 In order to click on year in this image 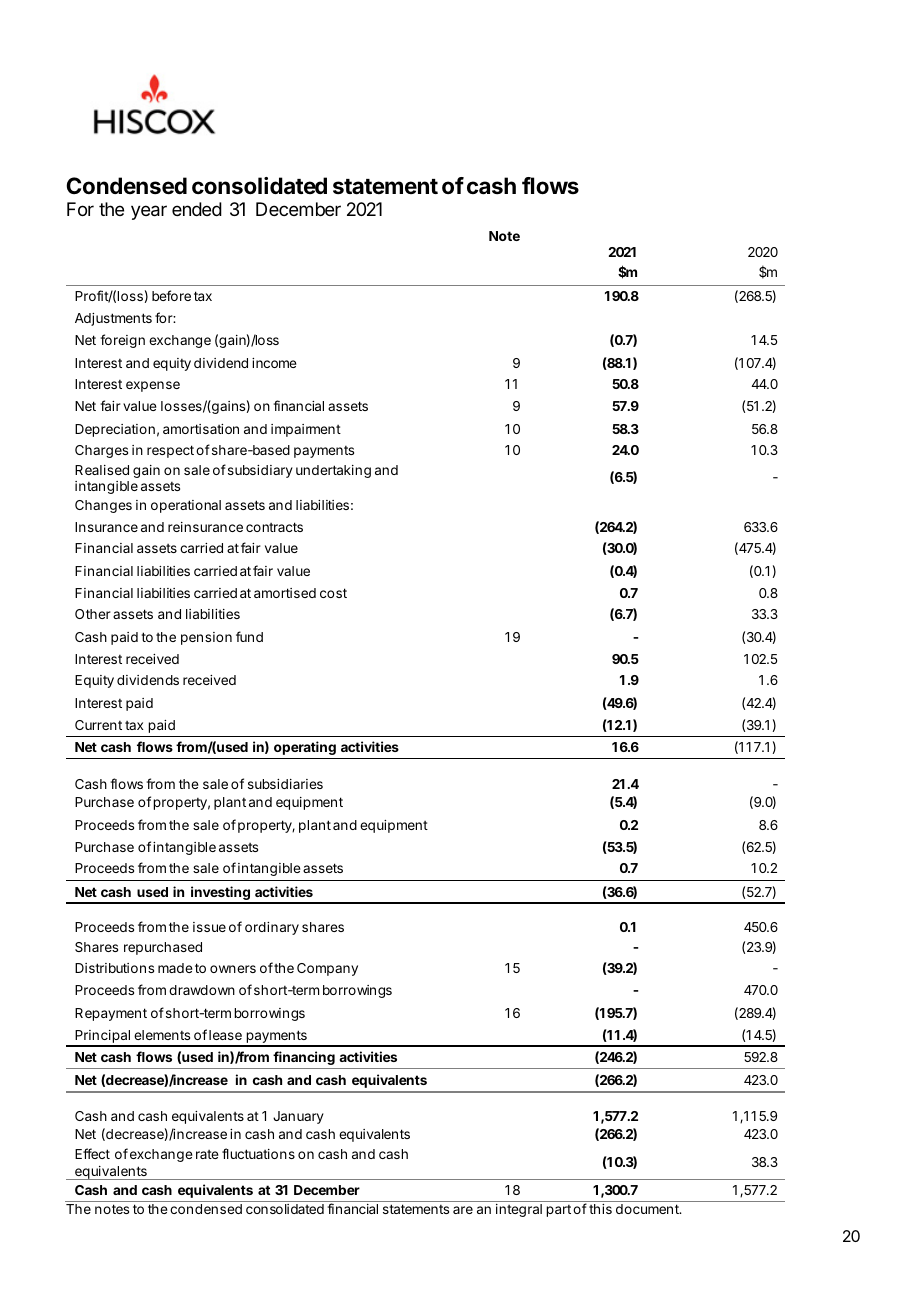, I will do `click(149, 212)`.
